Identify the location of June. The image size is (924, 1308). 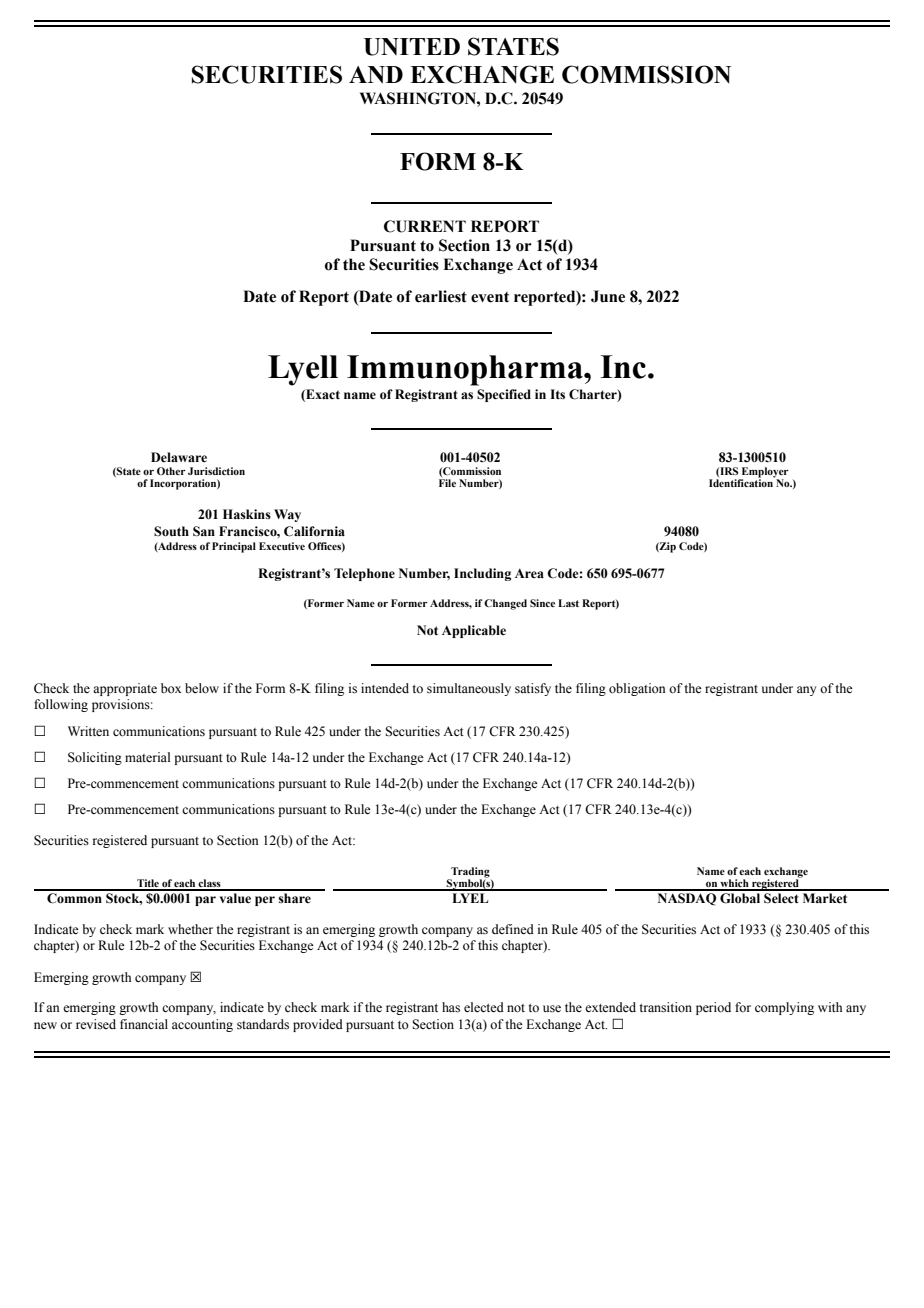
(608, 296).
